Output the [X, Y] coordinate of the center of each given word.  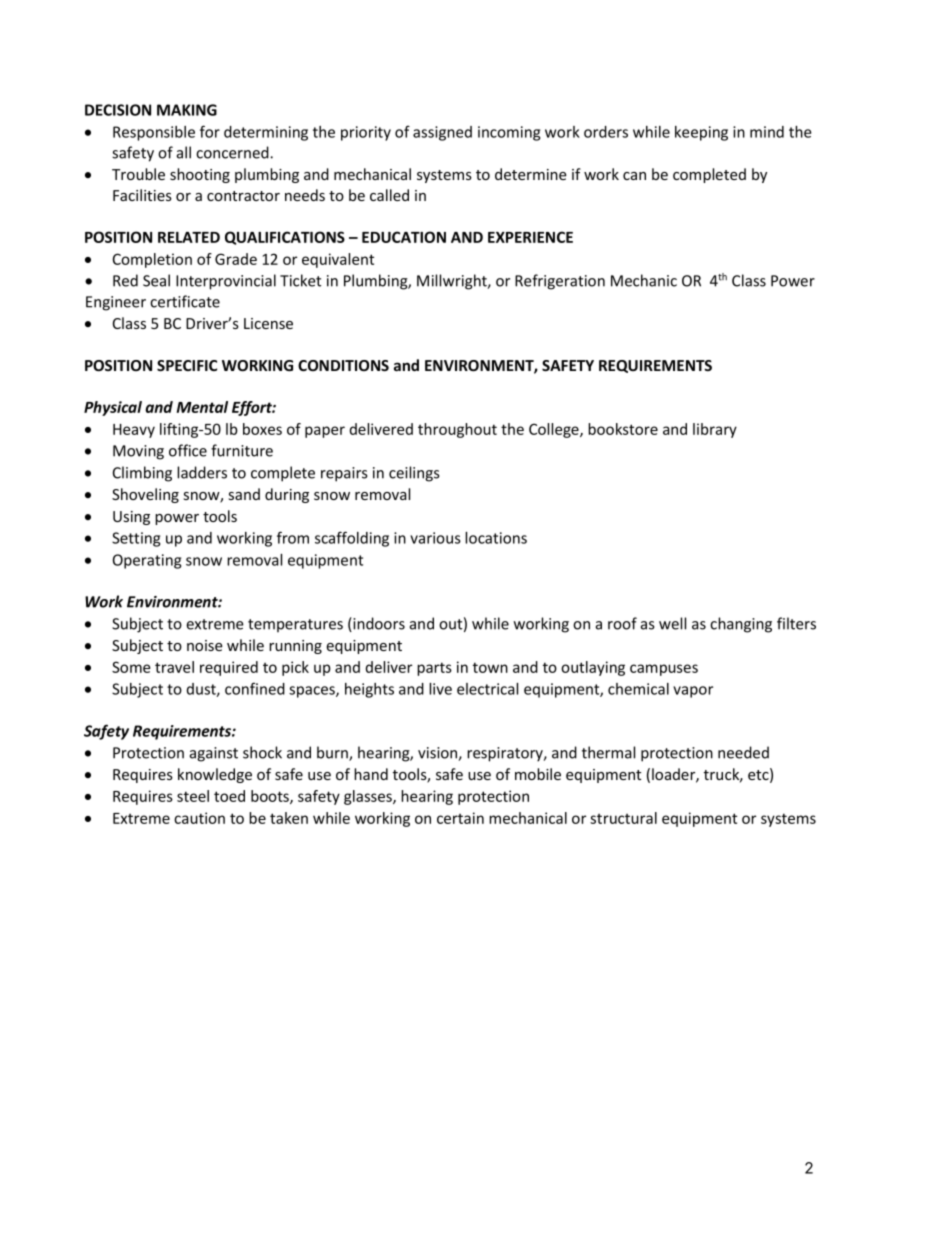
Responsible [154, 133]
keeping [701, 133]
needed [743, 752]
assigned [442, 133]
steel [193, 796]
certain [460, 818]
